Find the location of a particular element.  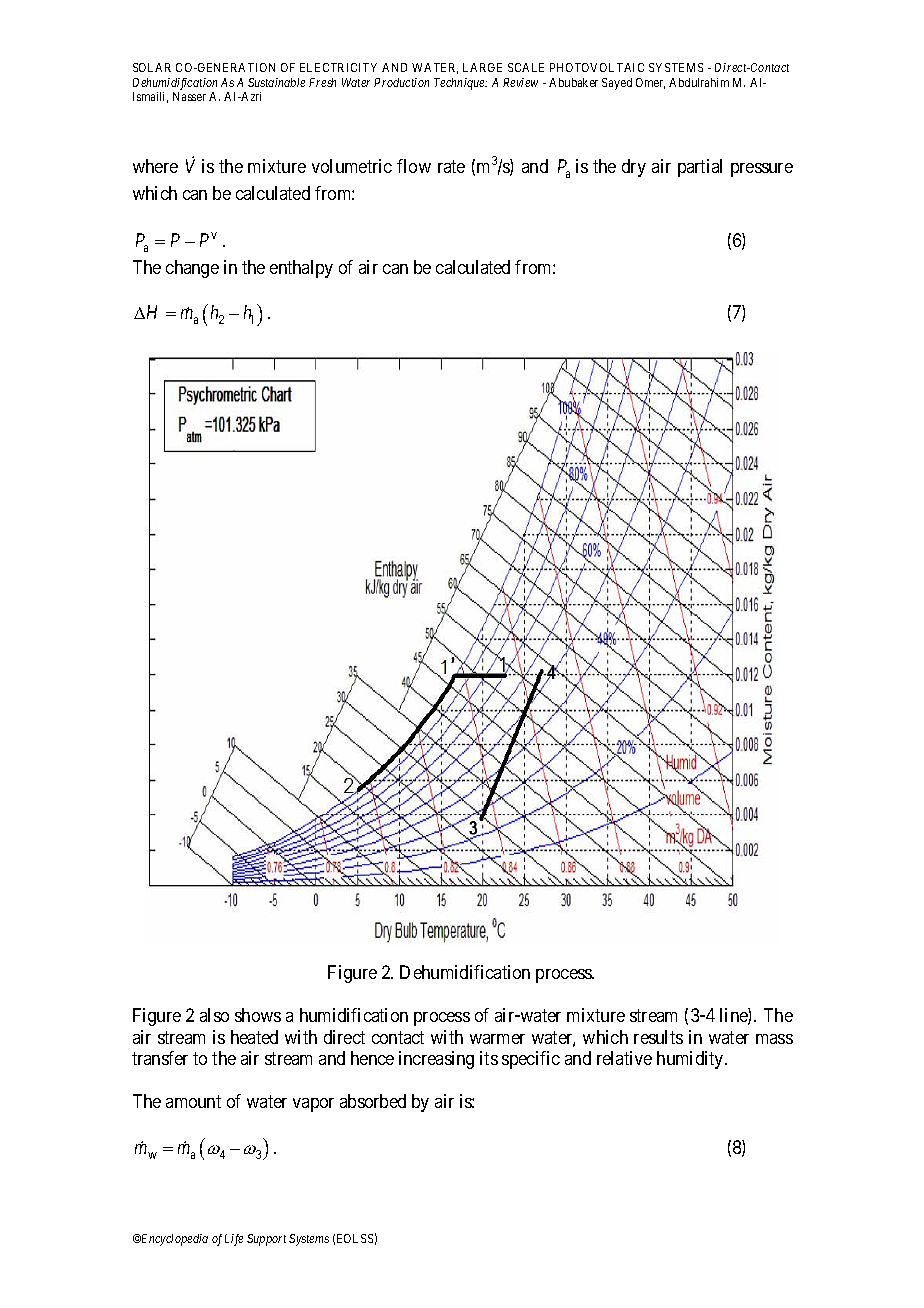

its is located at coordinates (489, 1058).
